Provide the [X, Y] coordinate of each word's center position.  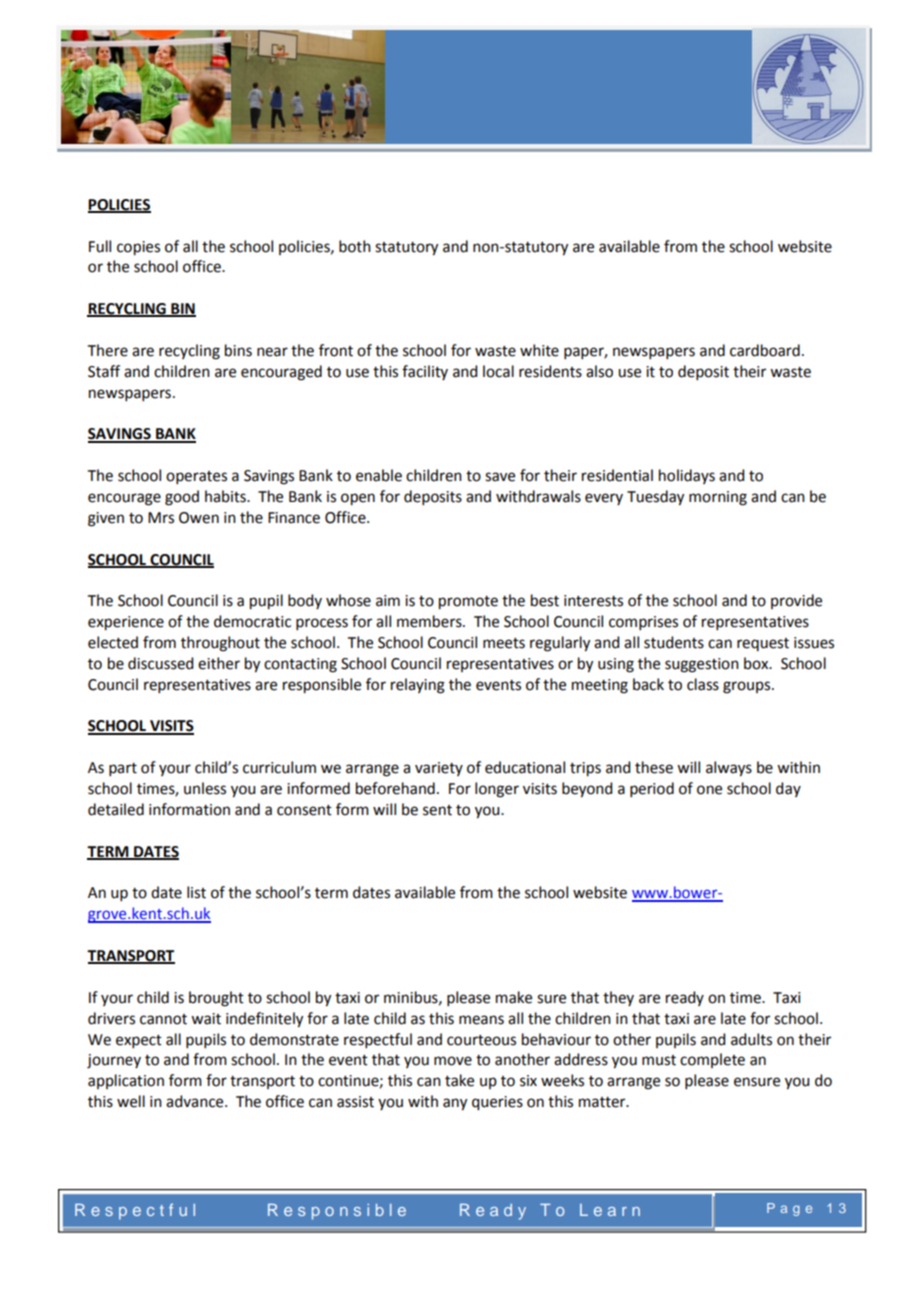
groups [748, 687]
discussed [160, 663]
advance [196, 1101]
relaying [418, 686]
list [196, 892]
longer [497, 790]
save [500, 477]
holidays [687, 476]
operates [196, 477]
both [355, 246]
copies [138, 248]
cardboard [765, 350]
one [709, 790]
